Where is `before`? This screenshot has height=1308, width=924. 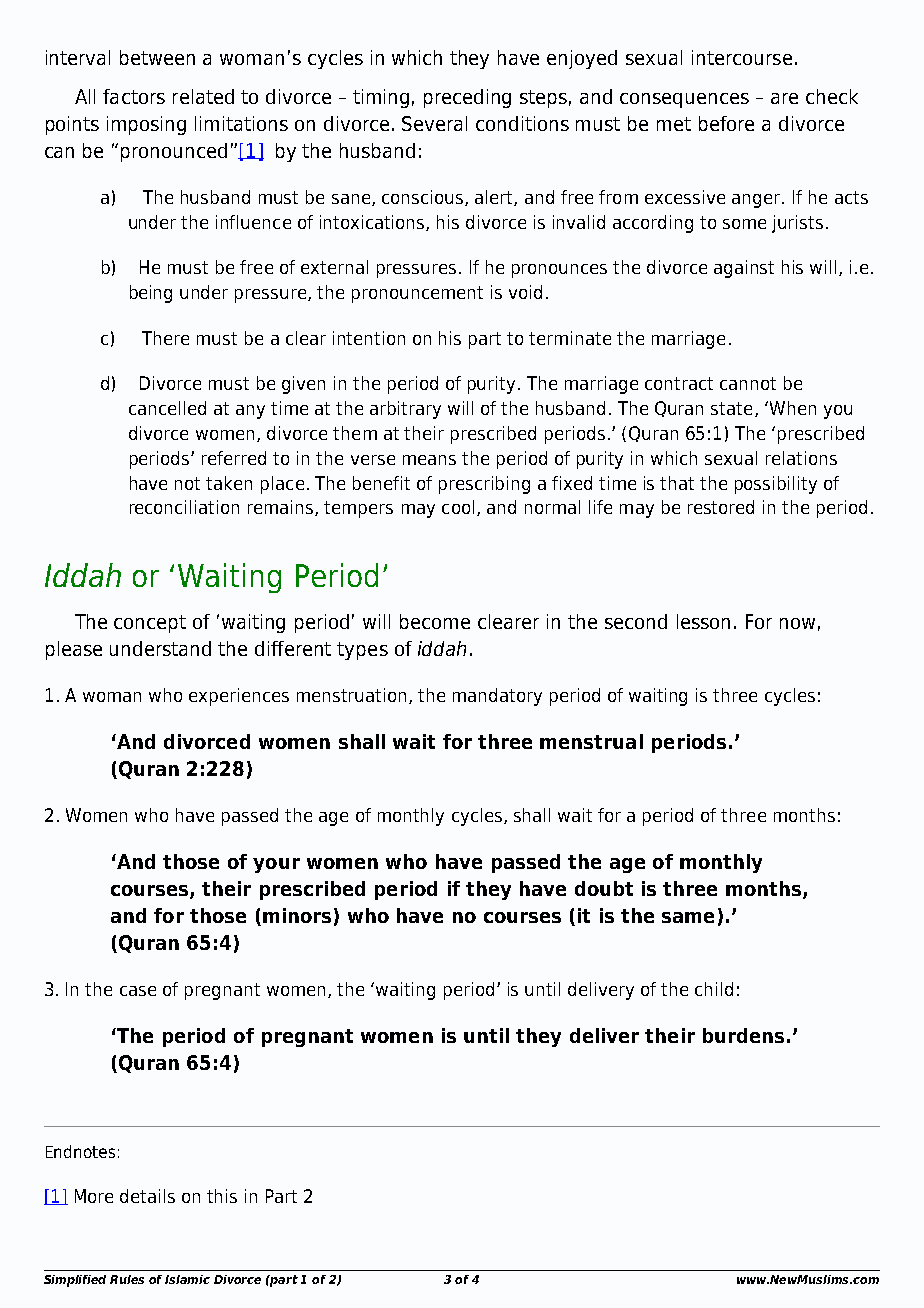
before is located at coordinates (726, 123).
